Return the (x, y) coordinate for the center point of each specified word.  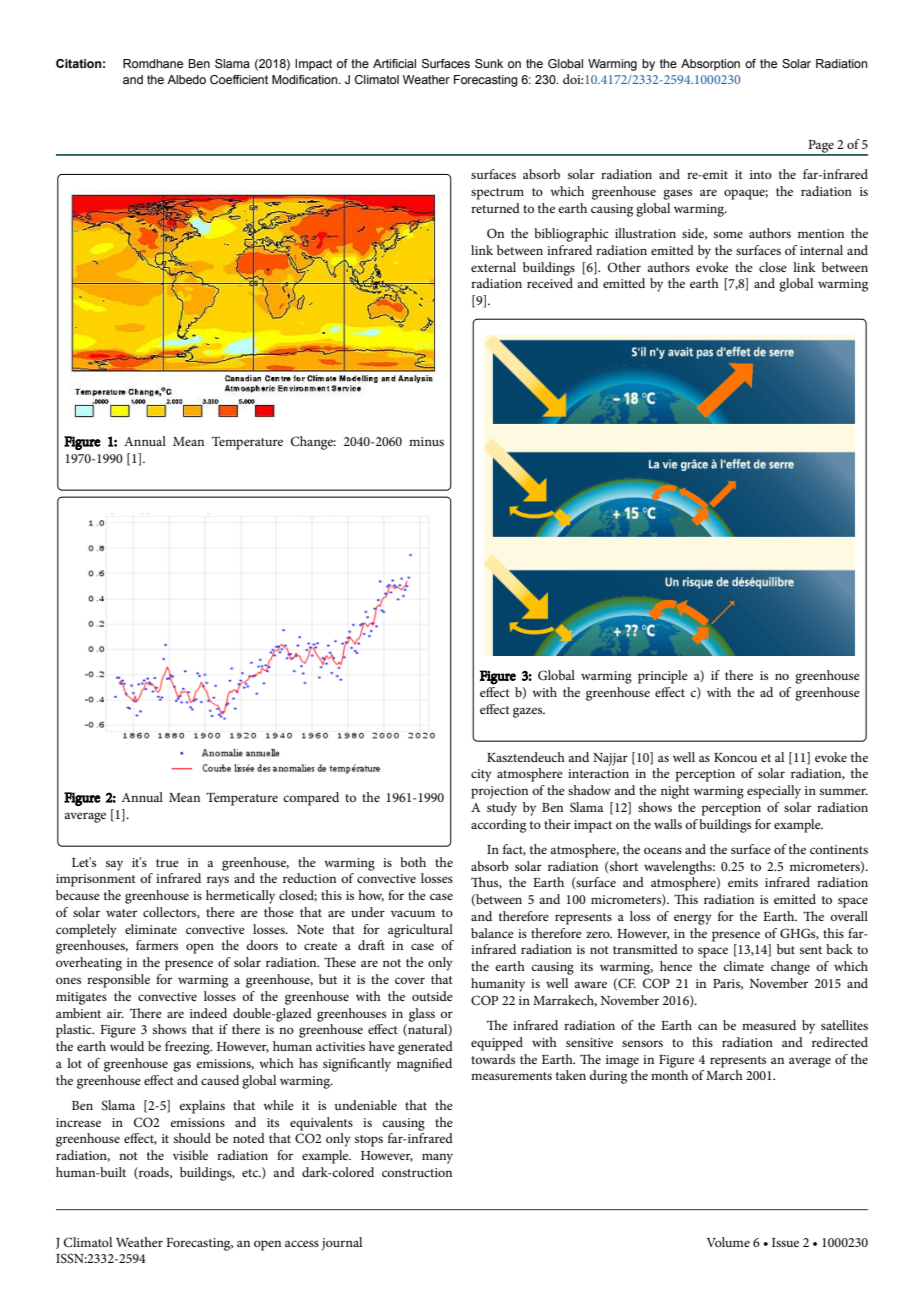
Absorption (710, 65)
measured (769, 1025)
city (481, 775)
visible (190, 1155)
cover (410, 980)
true (167, 863)
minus (426, 441)
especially (774, 792)
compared (311, 799)
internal (821, 250)
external (493, 267)
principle (663, 677)
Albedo (186, 79)
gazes (529, 712)
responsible (118, 981)
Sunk (489, 63)
